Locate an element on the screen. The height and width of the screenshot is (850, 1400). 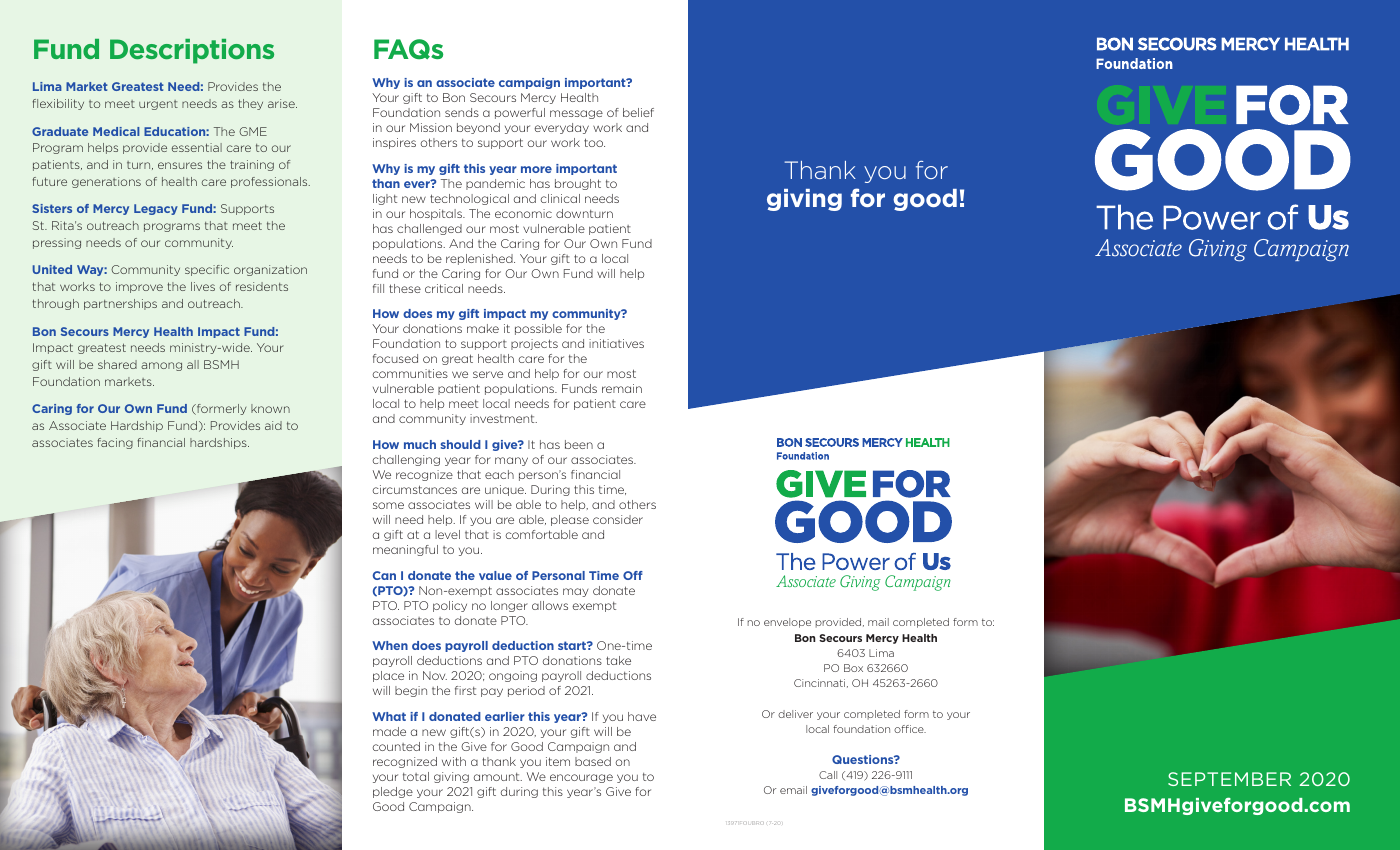
Box is located at coordinates (853, 668).
